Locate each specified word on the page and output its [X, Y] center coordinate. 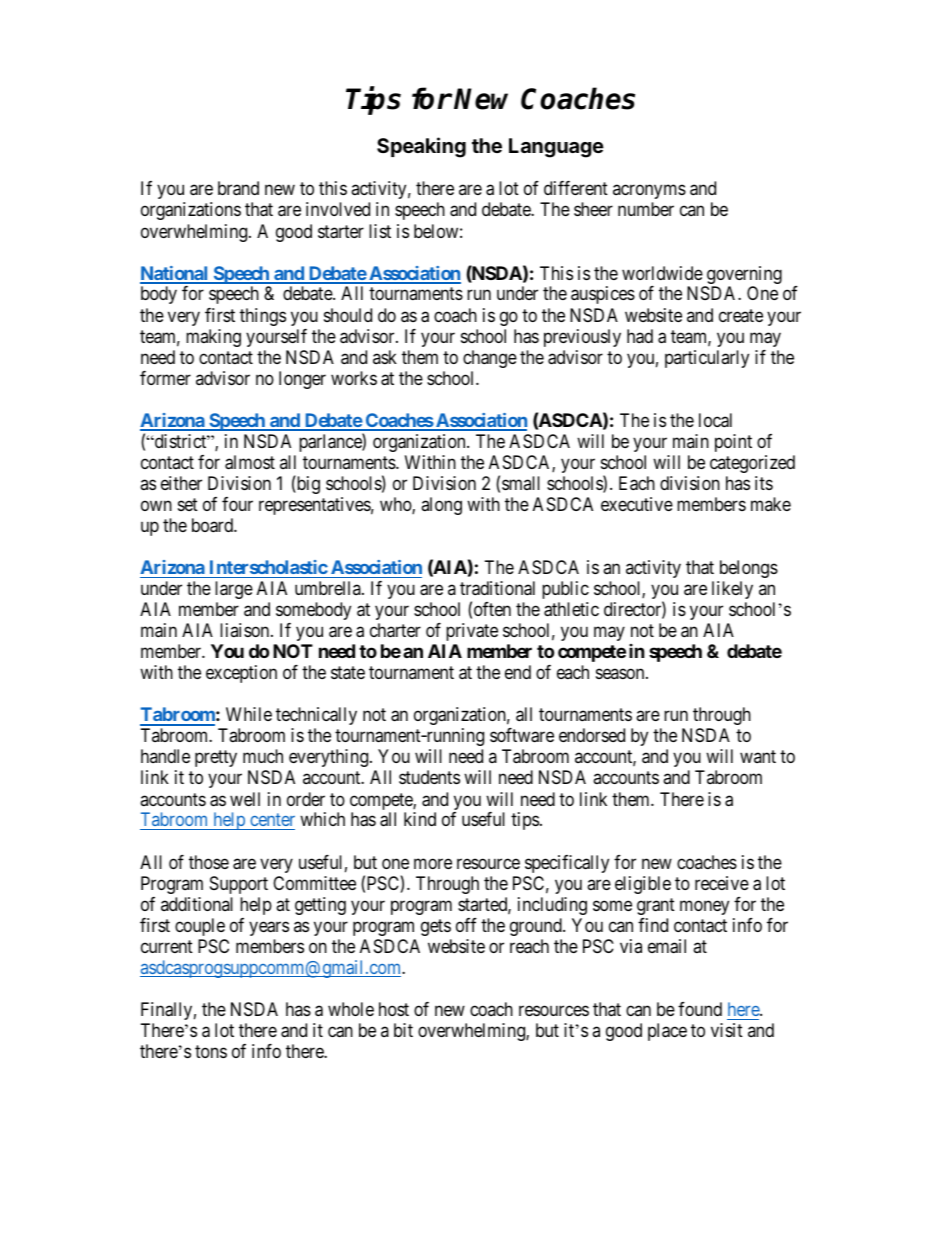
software [522, 735]
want [758, 757]
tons [211, 1051]
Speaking [421, 147]
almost [250, 462]
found [700, 1009]
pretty [216, 759]
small [521, 483]
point [733, 443]
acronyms [649, 192]
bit [403, 1030]
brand [238, 188]
